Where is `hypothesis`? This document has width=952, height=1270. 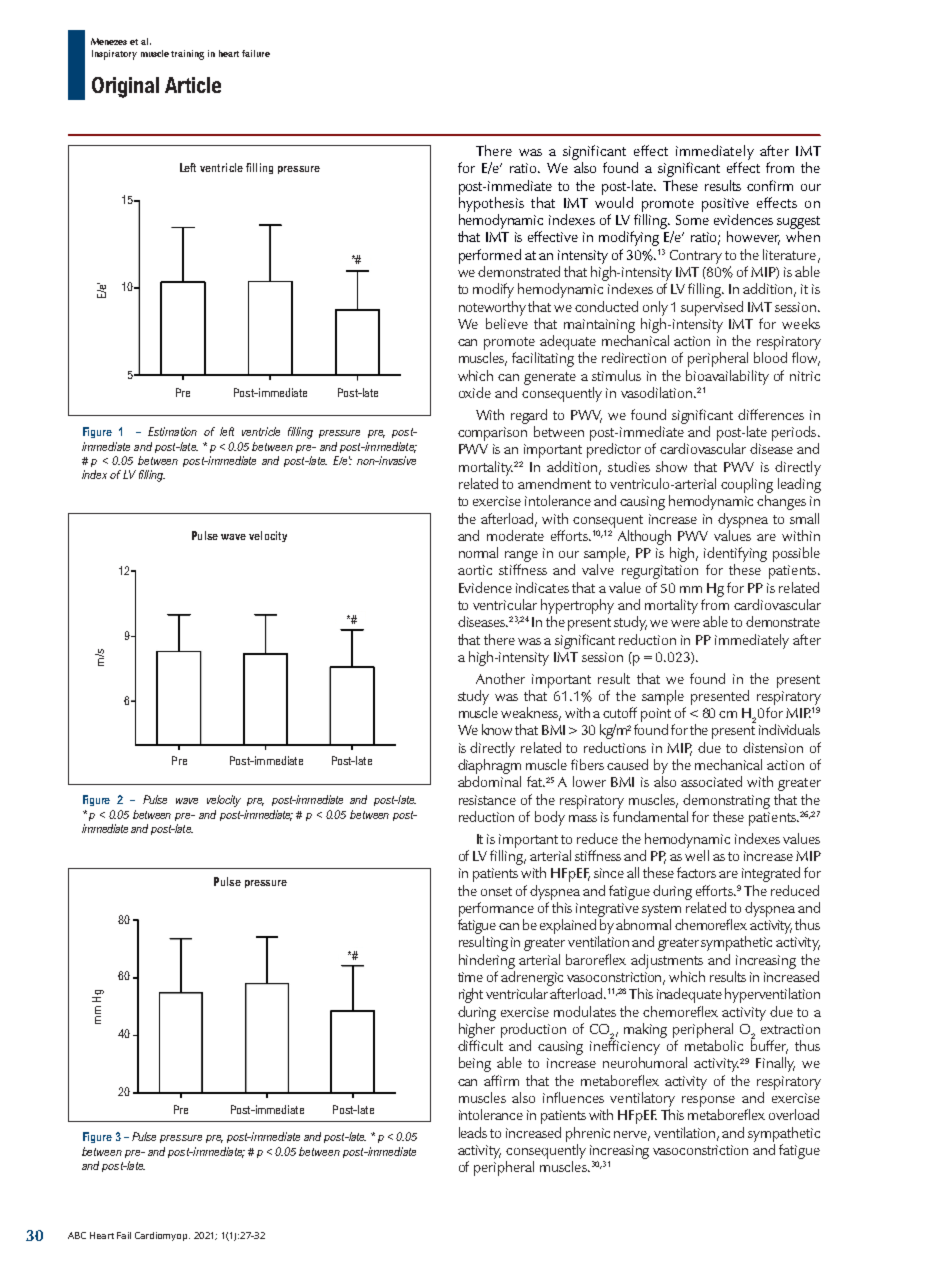 hypothesis is located at coordinates (491, 204).
